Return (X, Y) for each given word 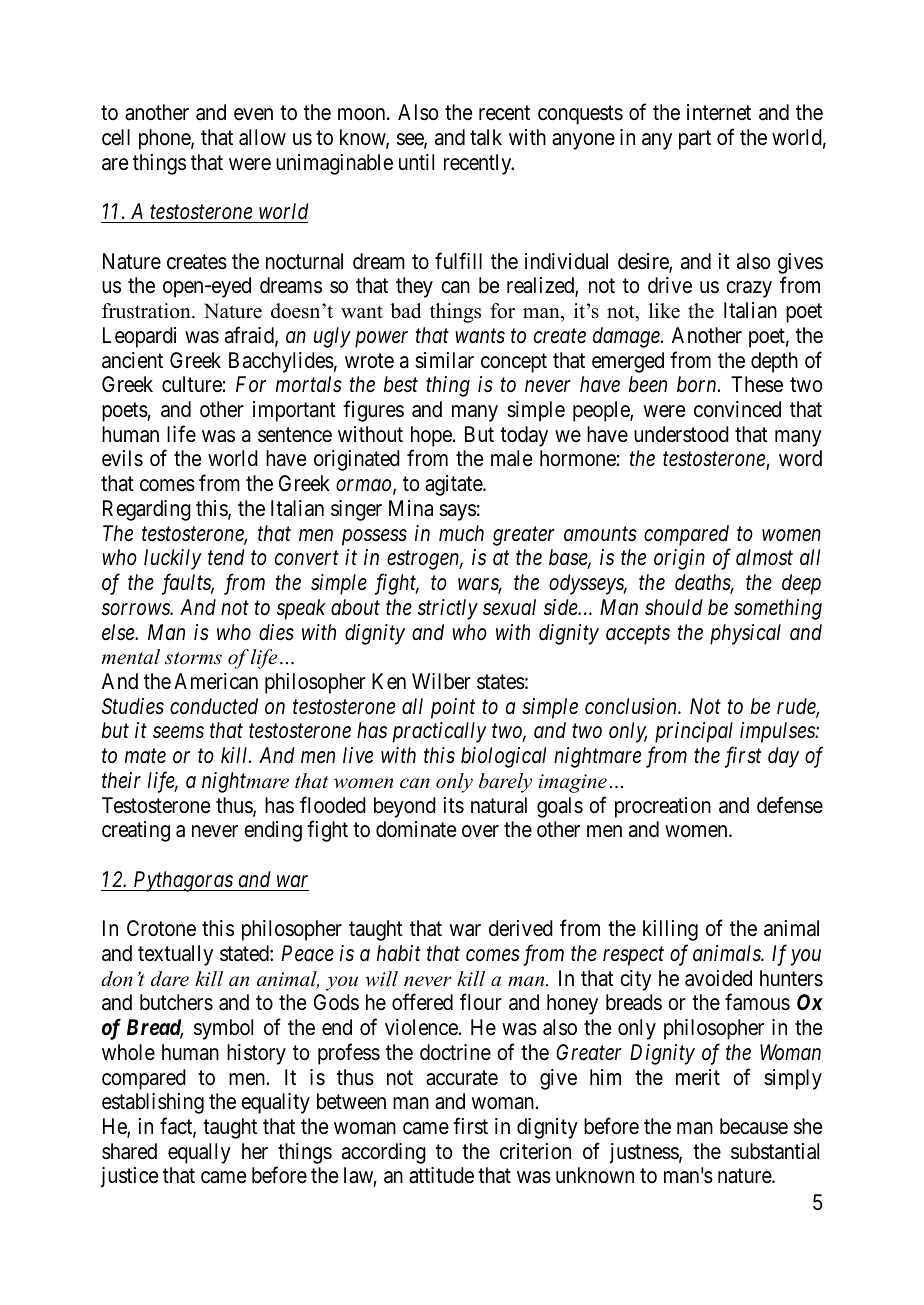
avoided (718, 978)
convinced (737, 409)
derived (521, 928)
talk (486, 137)
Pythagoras (183, 881)
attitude (441, 1175)
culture (192, 384)
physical (745, 634)
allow (262, 137)
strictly (448, 609)
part (695, 140)
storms (193, 658)
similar (444, 360)
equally (199, 1153)
